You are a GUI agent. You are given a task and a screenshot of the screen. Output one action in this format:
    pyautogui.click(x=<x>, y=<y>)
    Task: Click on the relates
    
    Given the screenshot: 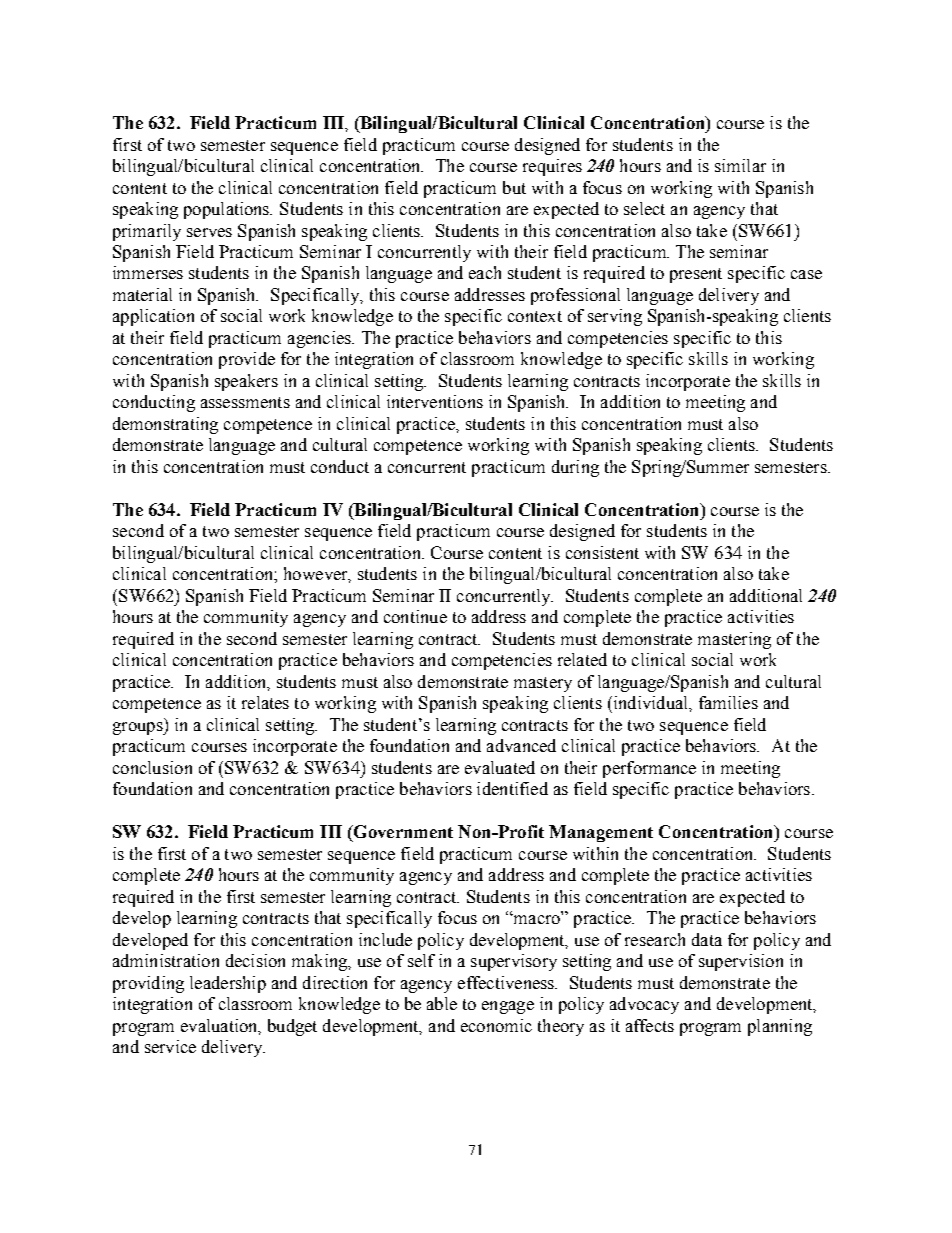 What is the action you would take?
    pyautogui.click(x=265, y=702)
